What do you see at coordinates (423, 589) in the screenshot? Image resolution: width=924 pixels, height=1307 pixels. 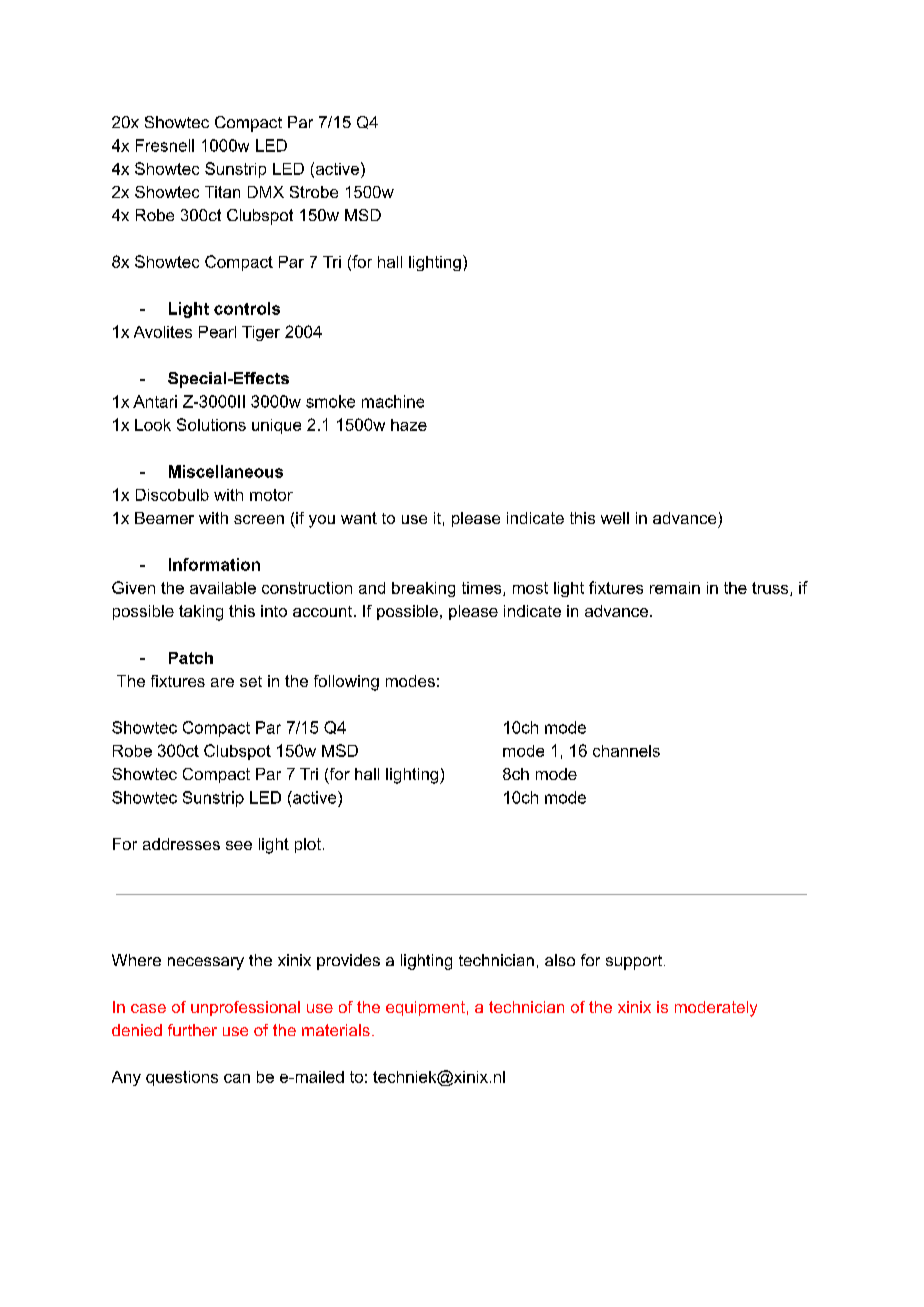 I see `breaking` at bounding box center [423, 589].
